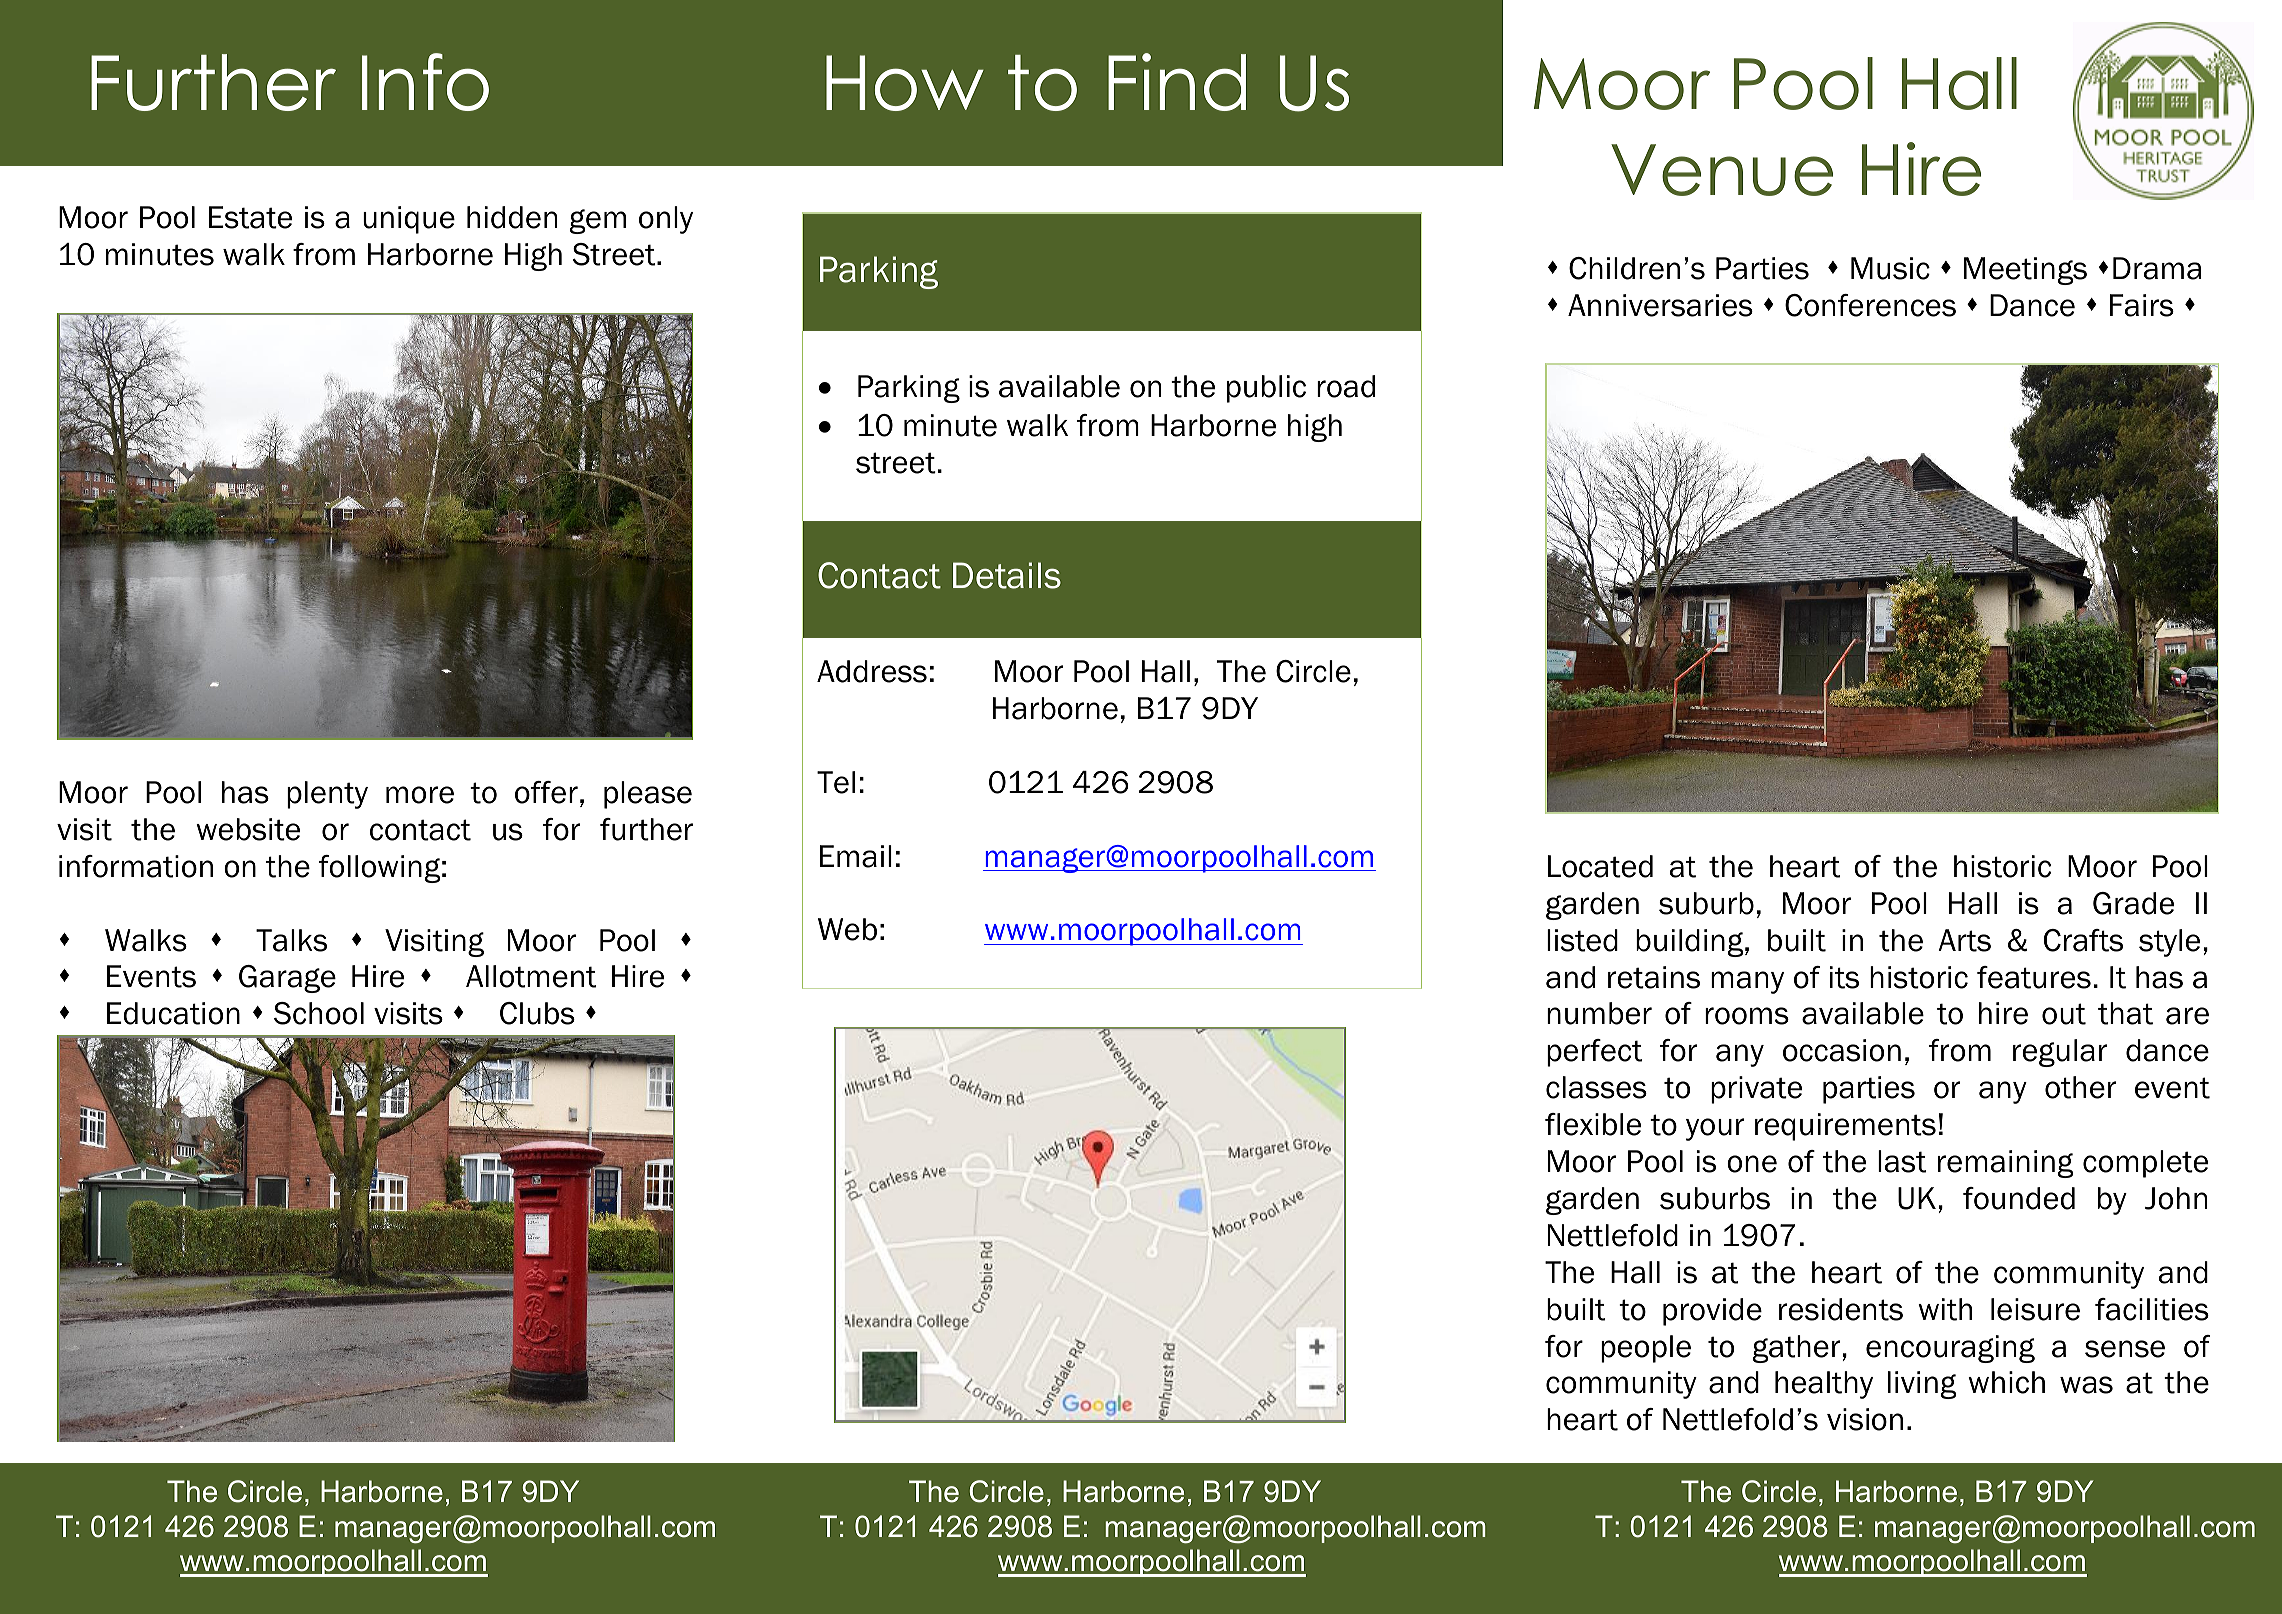 Image resolution: width=2282 pixels, height=1614 pixels. What do you see at coordinates (1722, 170) in the screenshot?
I see `Venue` at bounding box center [1722, 170].
